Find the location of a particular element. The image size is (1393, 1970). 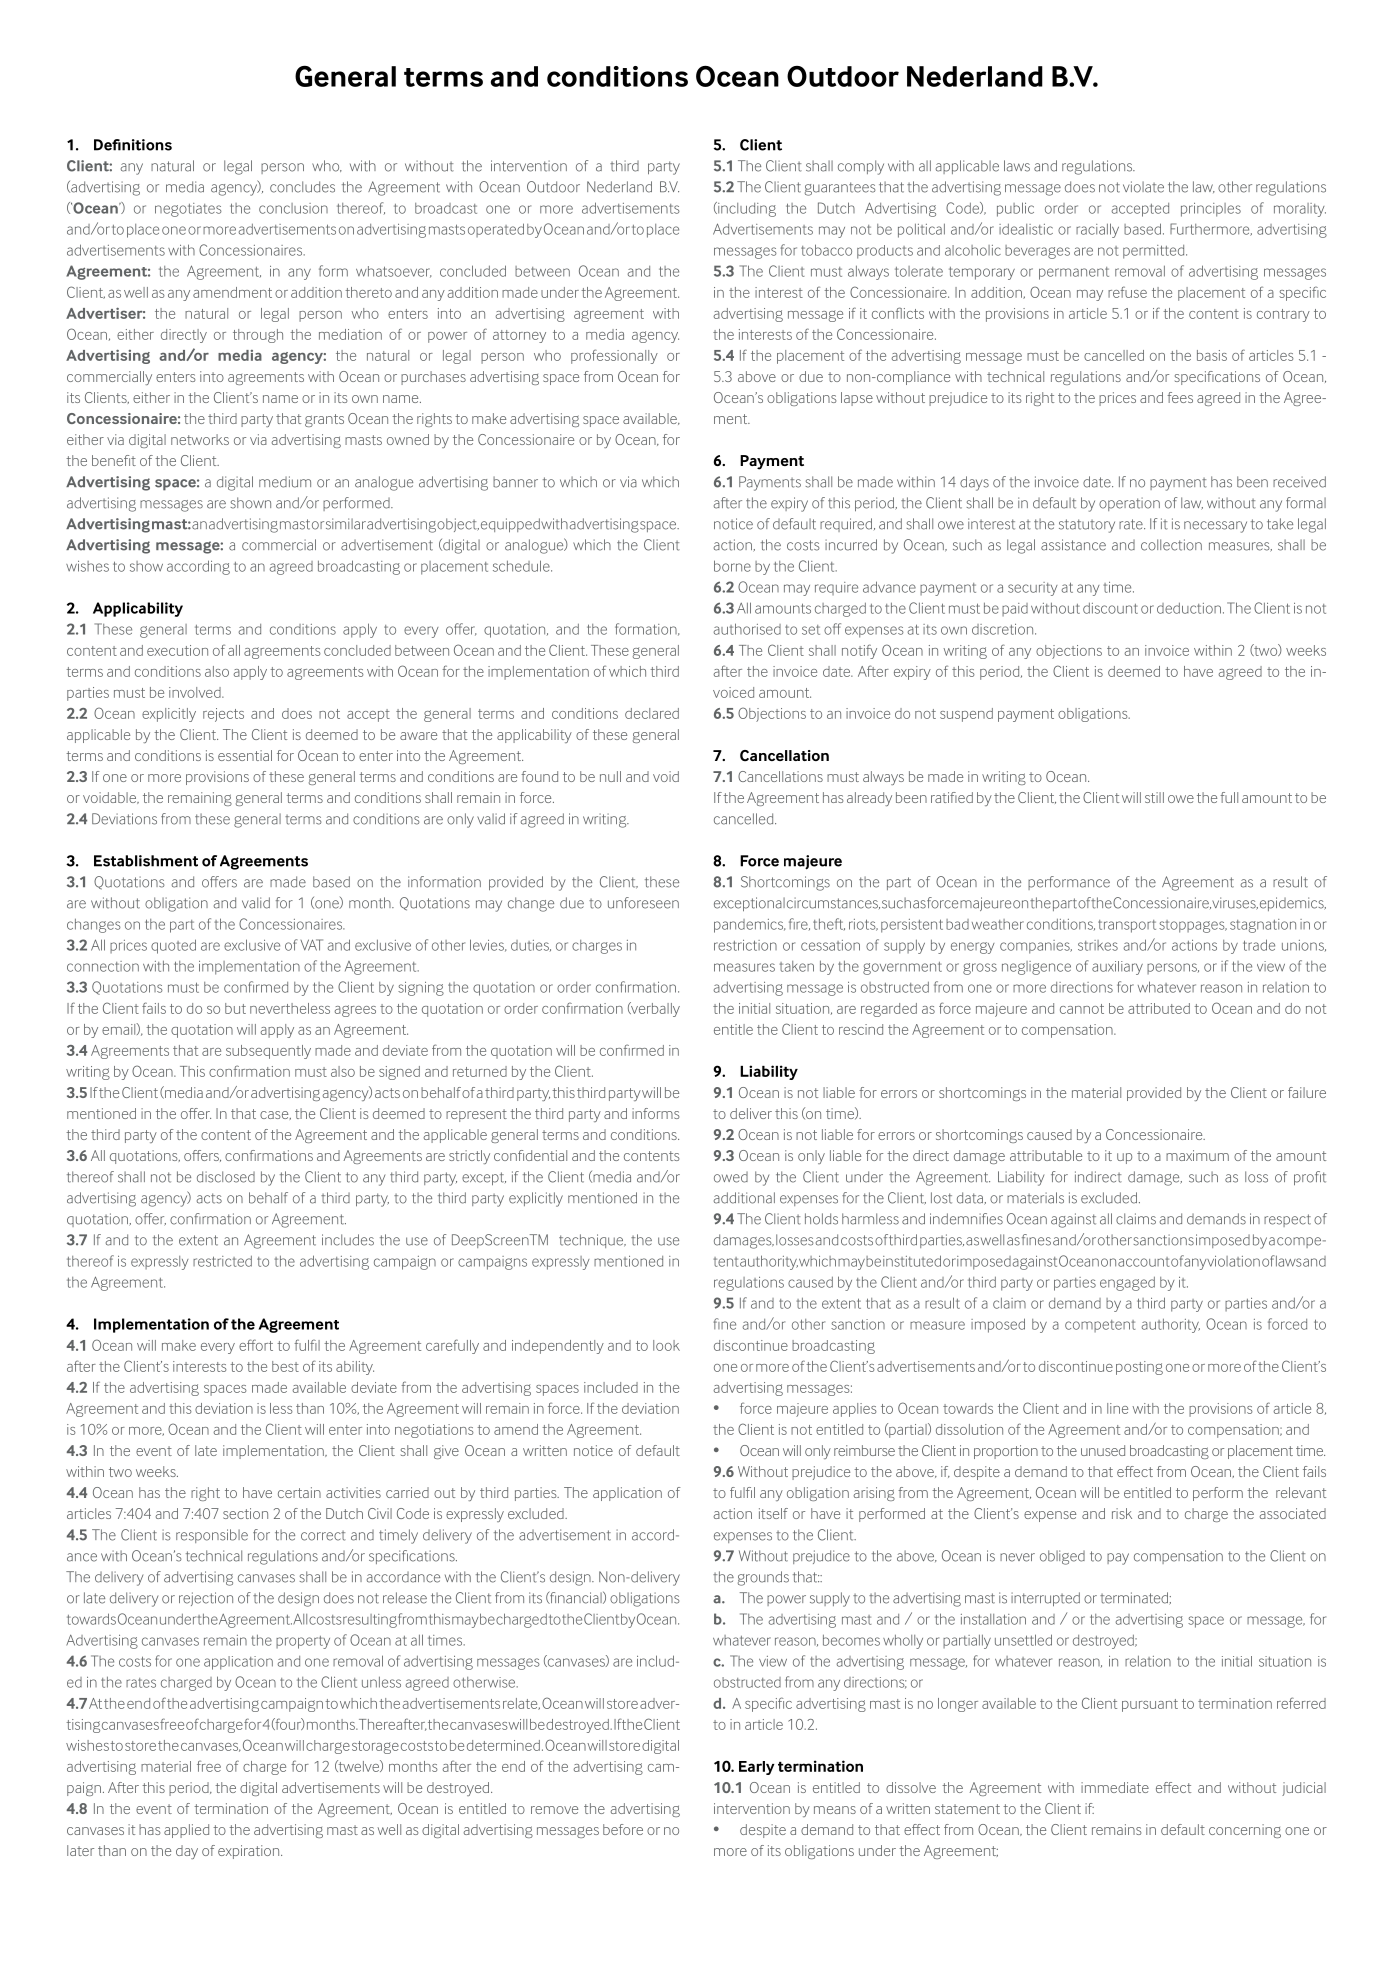

conclusion is located at coordinates (293, 208).
